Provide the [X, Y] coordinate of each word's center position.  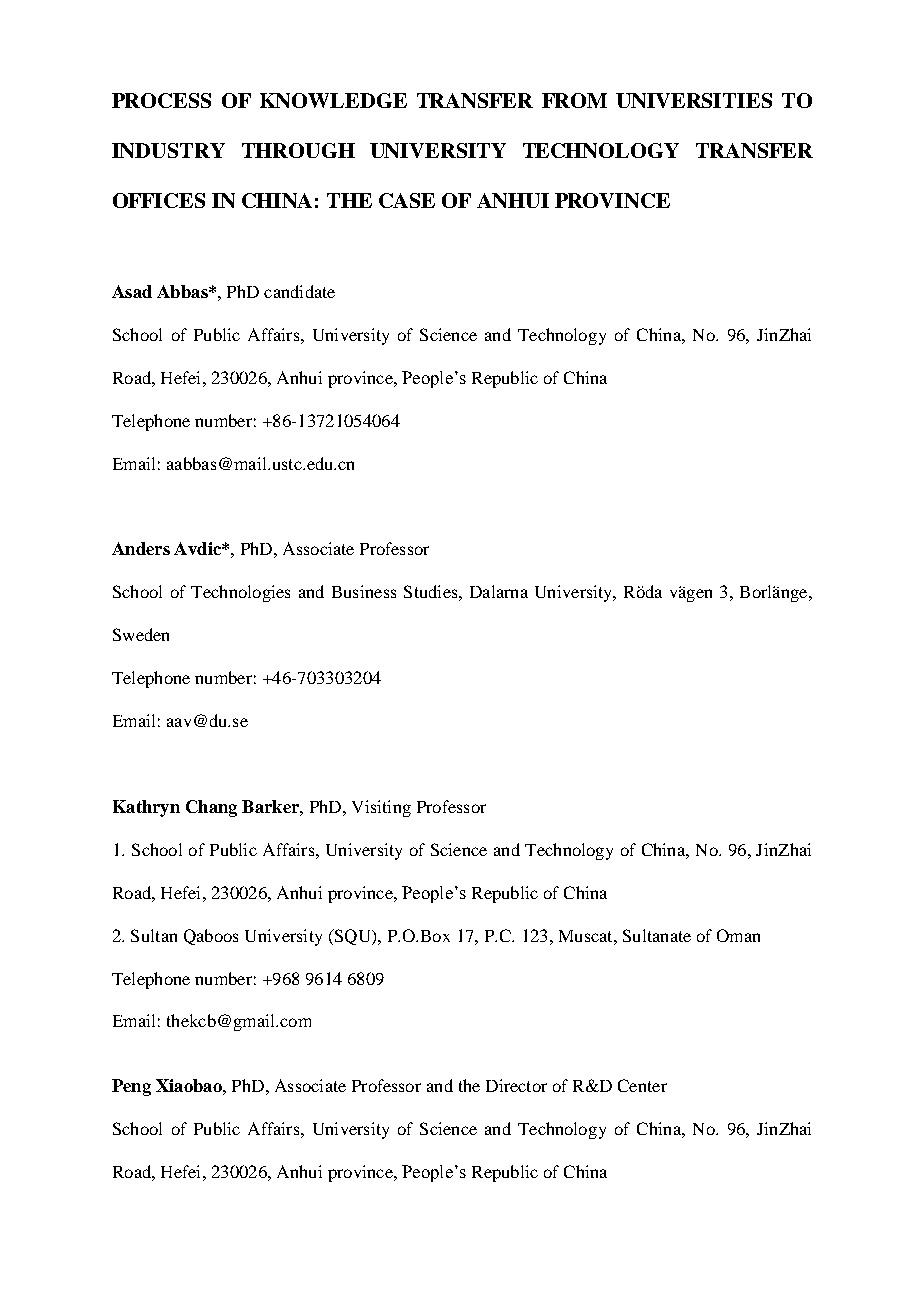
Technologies [240, 593]
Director [516, 1085]
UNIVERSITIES [694, 100]
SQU [352, 937]
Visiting [381, 808]
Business [364, 591]
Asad [132, 291]
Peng [131, 1087]
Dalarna [499, 591]
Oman [738, 935]
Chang [211, 808]
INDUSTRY [168, 150]
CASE [407, 200]
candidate [299, 291]
